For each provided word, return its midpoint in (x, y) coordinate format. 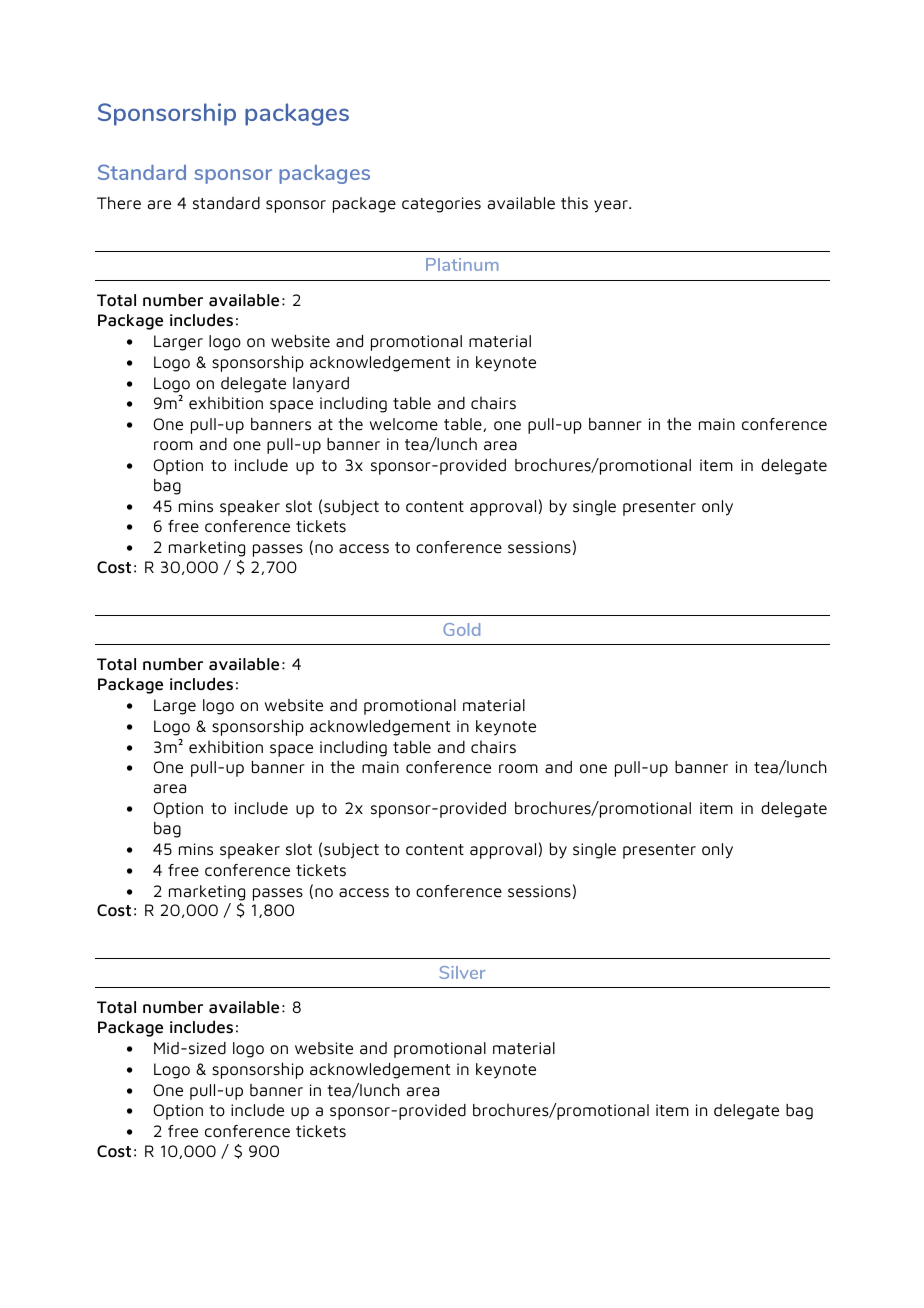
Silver (463, 972)
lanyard (321, 385)
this (574, 203)
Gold (461, 629)
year (612, 206)
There (119, 203)
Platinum (462, 264)
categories (441, 205)
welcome (404, 424)
